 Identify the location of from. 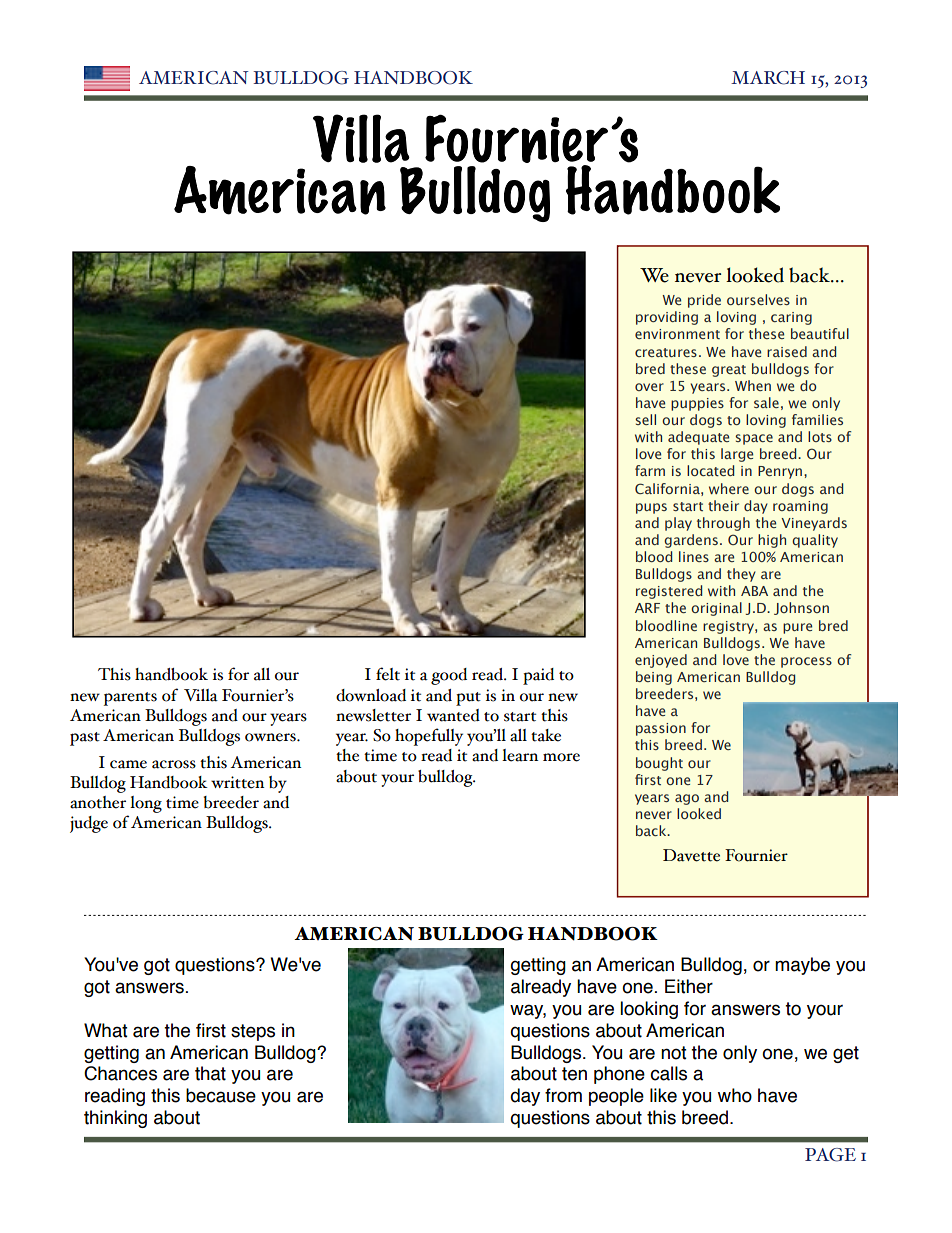
(563, 1095).
